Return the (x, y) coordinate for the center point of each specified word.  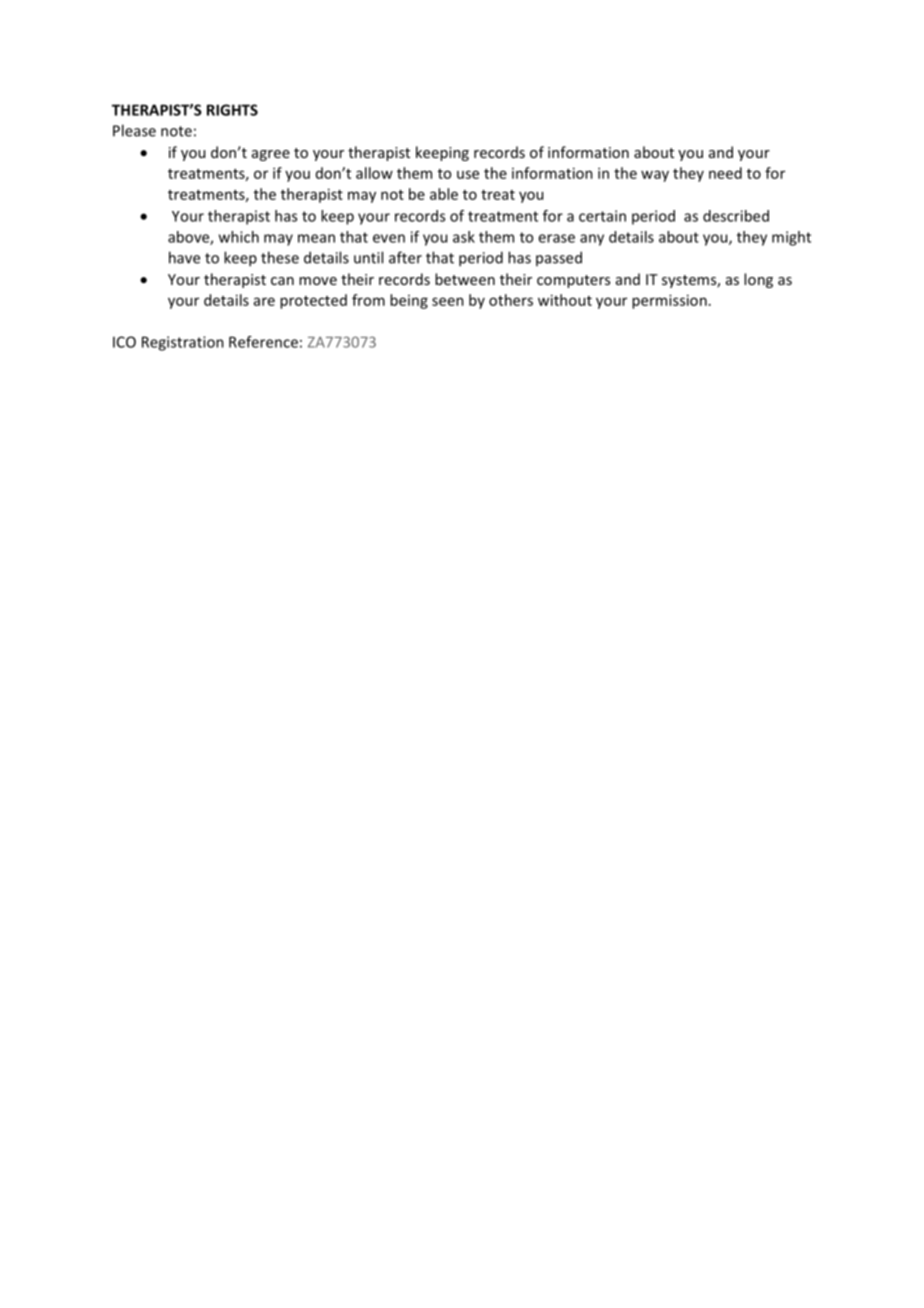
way (655, 176)
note (176, 131)
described (736, 216)
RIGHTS (232, 110)
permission (669, 301)
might (791, 238)
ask (464, 237)
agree (271, 155)
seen (448, 301)
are (264, 301)
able (444, 194)
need (725, 173)
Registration (183, 343)
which (239, 237)
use (468, 174)
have (184, 257)
